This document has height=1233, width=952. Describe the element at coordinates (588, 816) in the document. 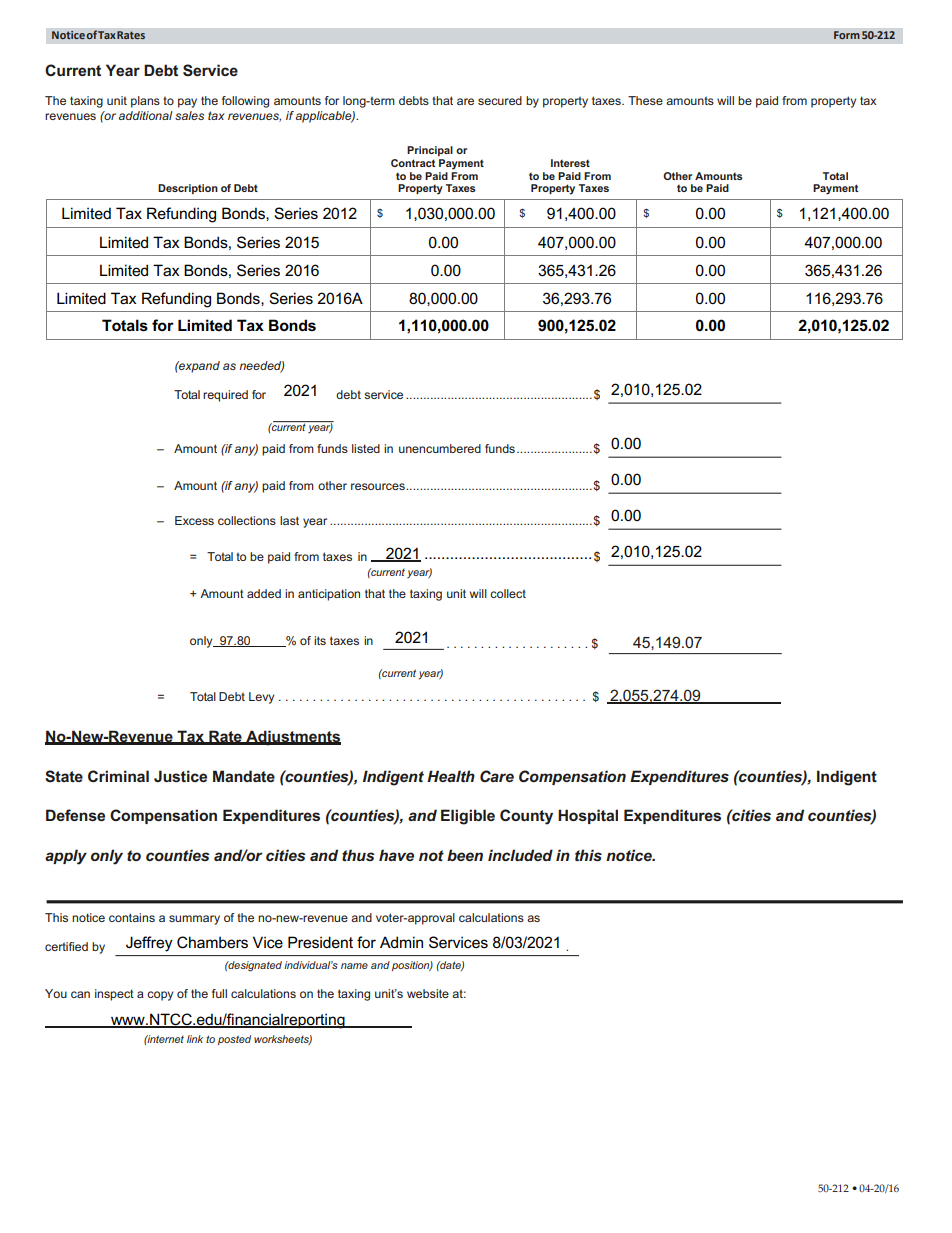

I see `Hospital` at that location.
